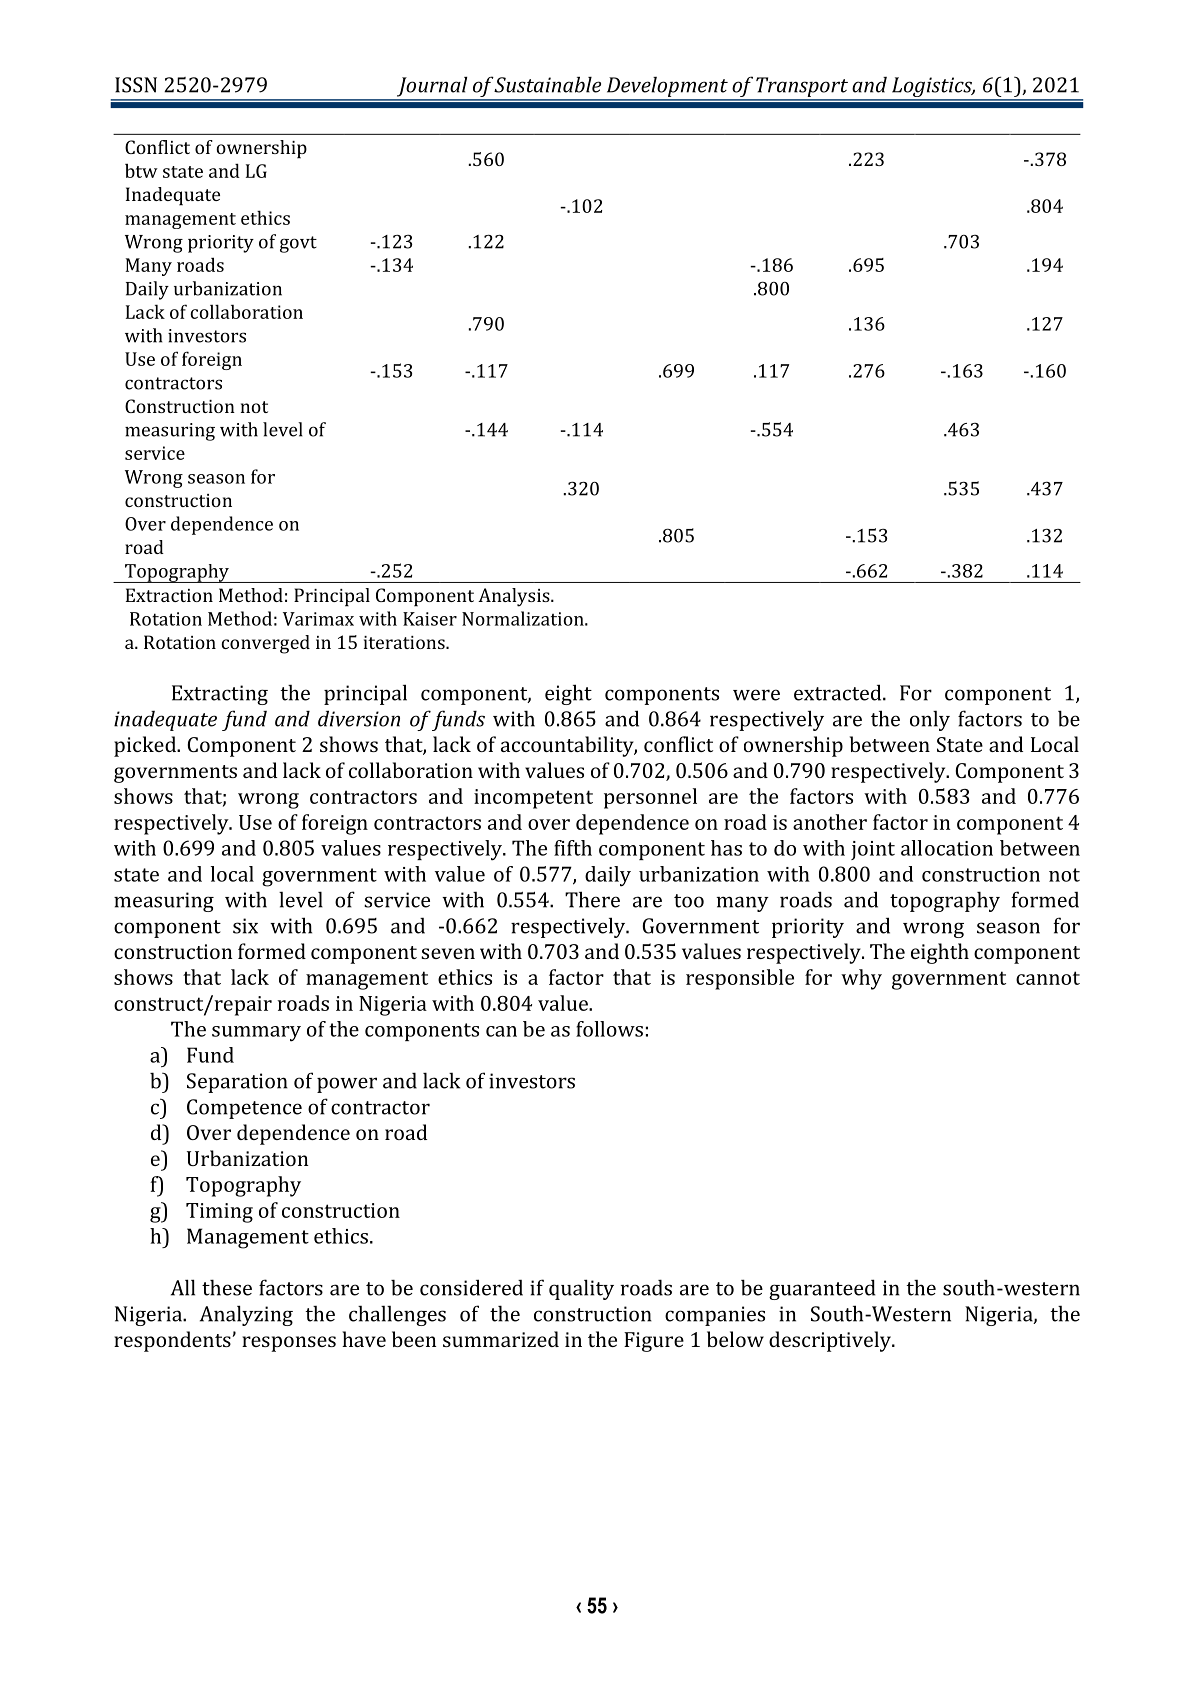 The height and width of the screenshot is (1689, 1194). I want to click on ISSN, so click(136, 85).
